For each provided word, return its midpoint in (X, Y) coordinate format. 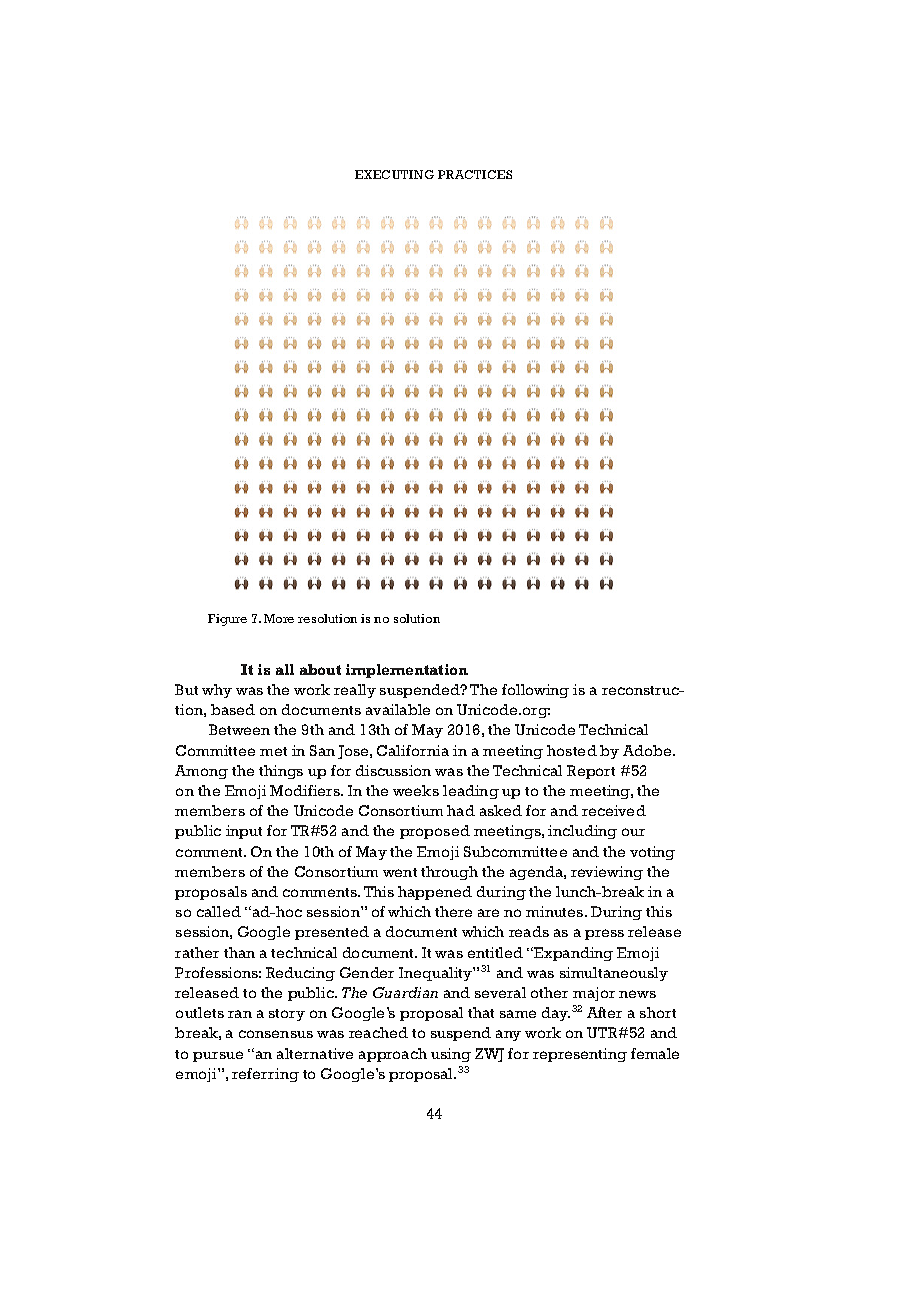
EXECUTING (394, 174)
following (535, 691)
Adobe (648, 750)
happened (435, 893)
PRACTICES (475, 174)
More (279, 618)
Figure (227, 620)
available (398, 709)
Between (239, 729)
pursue (218, 1056)
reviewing (607, 873)
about (320, 669)
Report (591, 772)
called (219, 911)
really (355, 691)
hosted (572, 750)
